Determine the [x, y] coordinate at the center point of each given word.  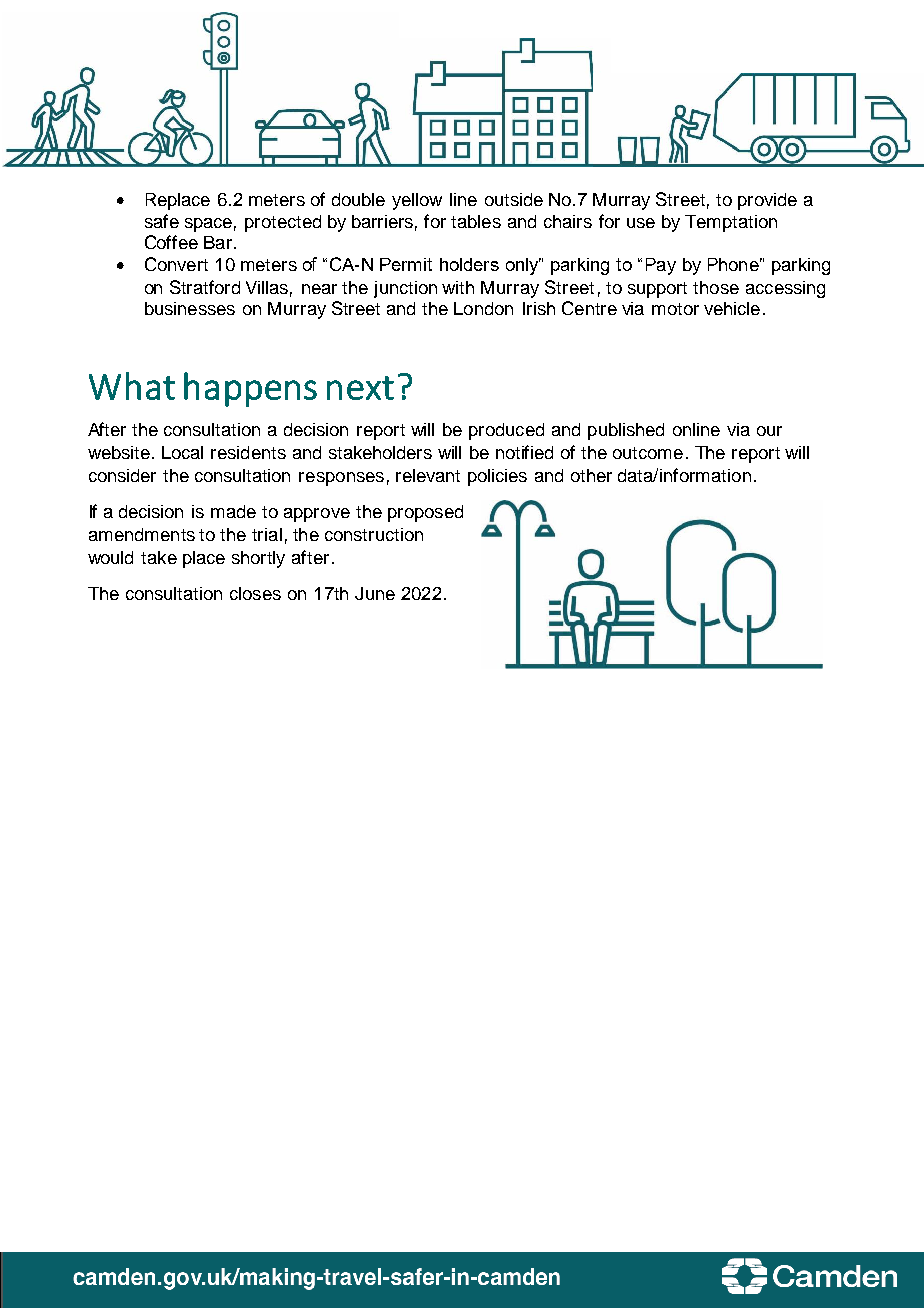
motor [675, 309]
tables [476, 221]
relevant [428, 475]
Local [182, 452]
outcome [648, 453]
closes [255, 593]
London [483, 308]
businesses [190, 308]
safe [162, 221]
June [375, 593]
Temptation [731, 223]
